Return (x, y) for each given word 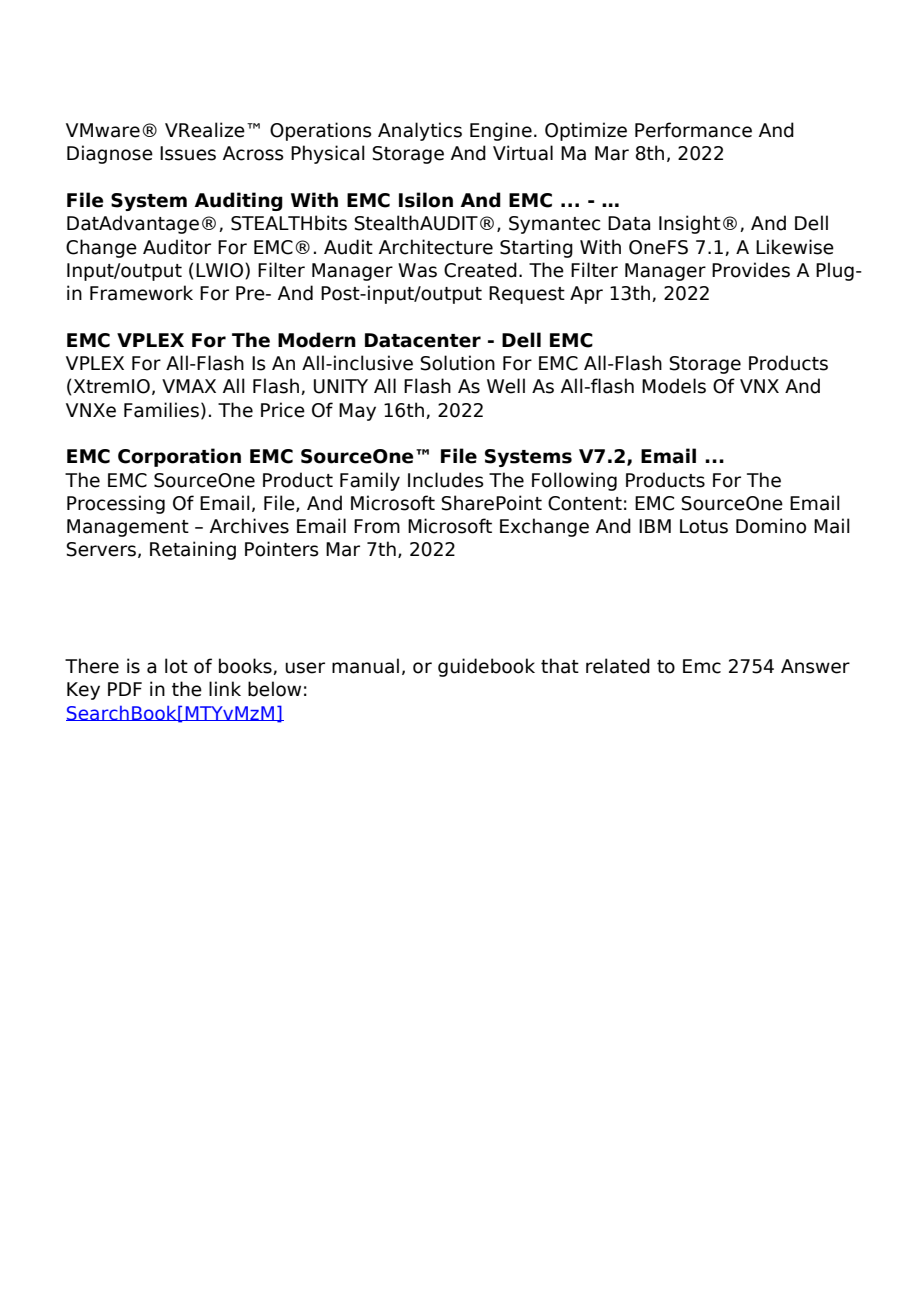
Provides (751, 270)
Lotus (704, 526)
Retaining (193, 550)
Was (417, 270)
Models (674, 386)
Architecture (436, 247)
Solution (458, 363)
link (225, 688)
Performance (693, 130)
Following (574, 481)
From (377, 526)
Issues (188, 153)
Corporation (179, 457)
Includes (446, 480)
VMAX (189, 386)
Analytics (420, 131)
